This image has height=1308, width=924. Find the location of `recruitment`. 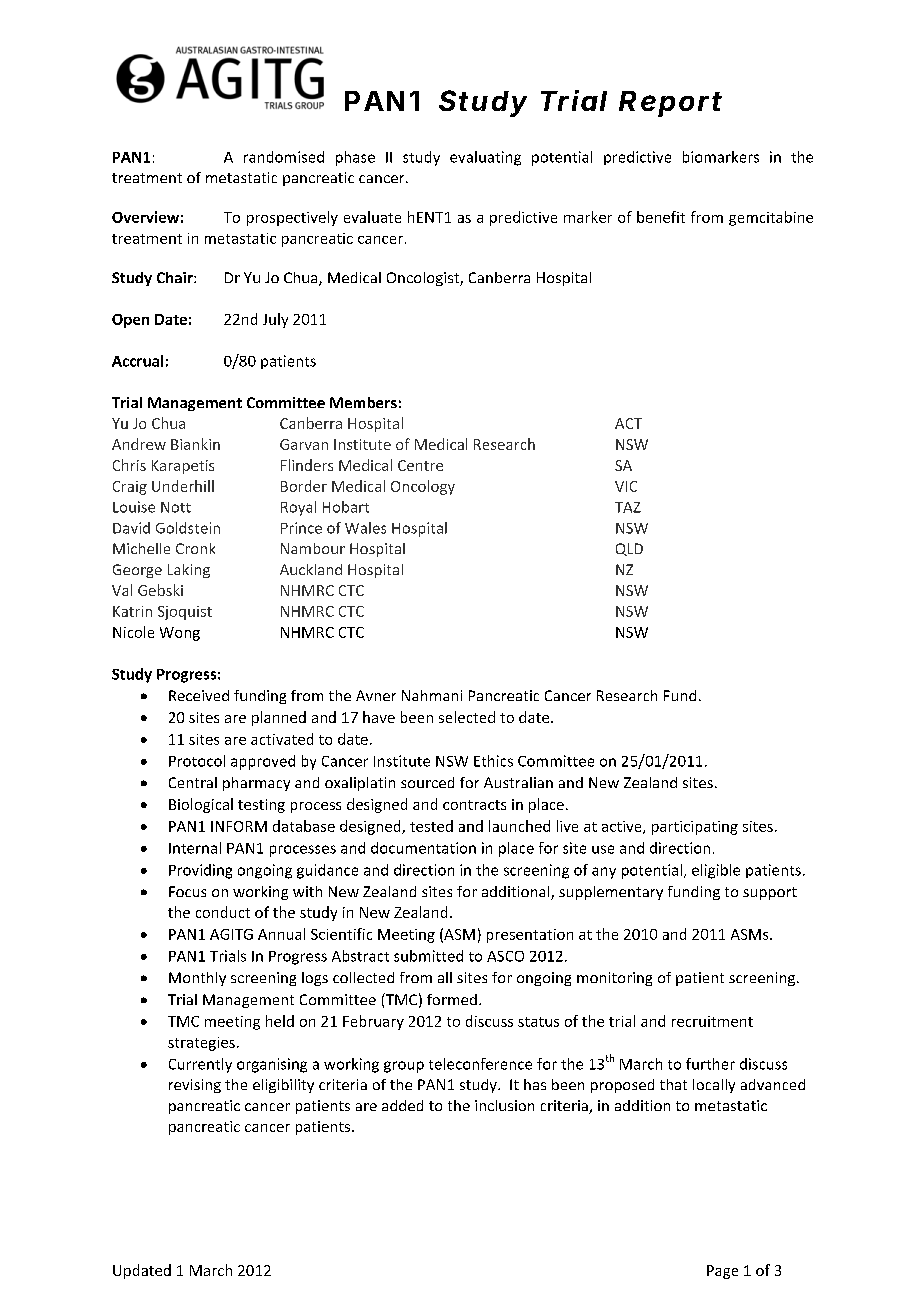

recruitment is located at coordinates (712, 1021).
